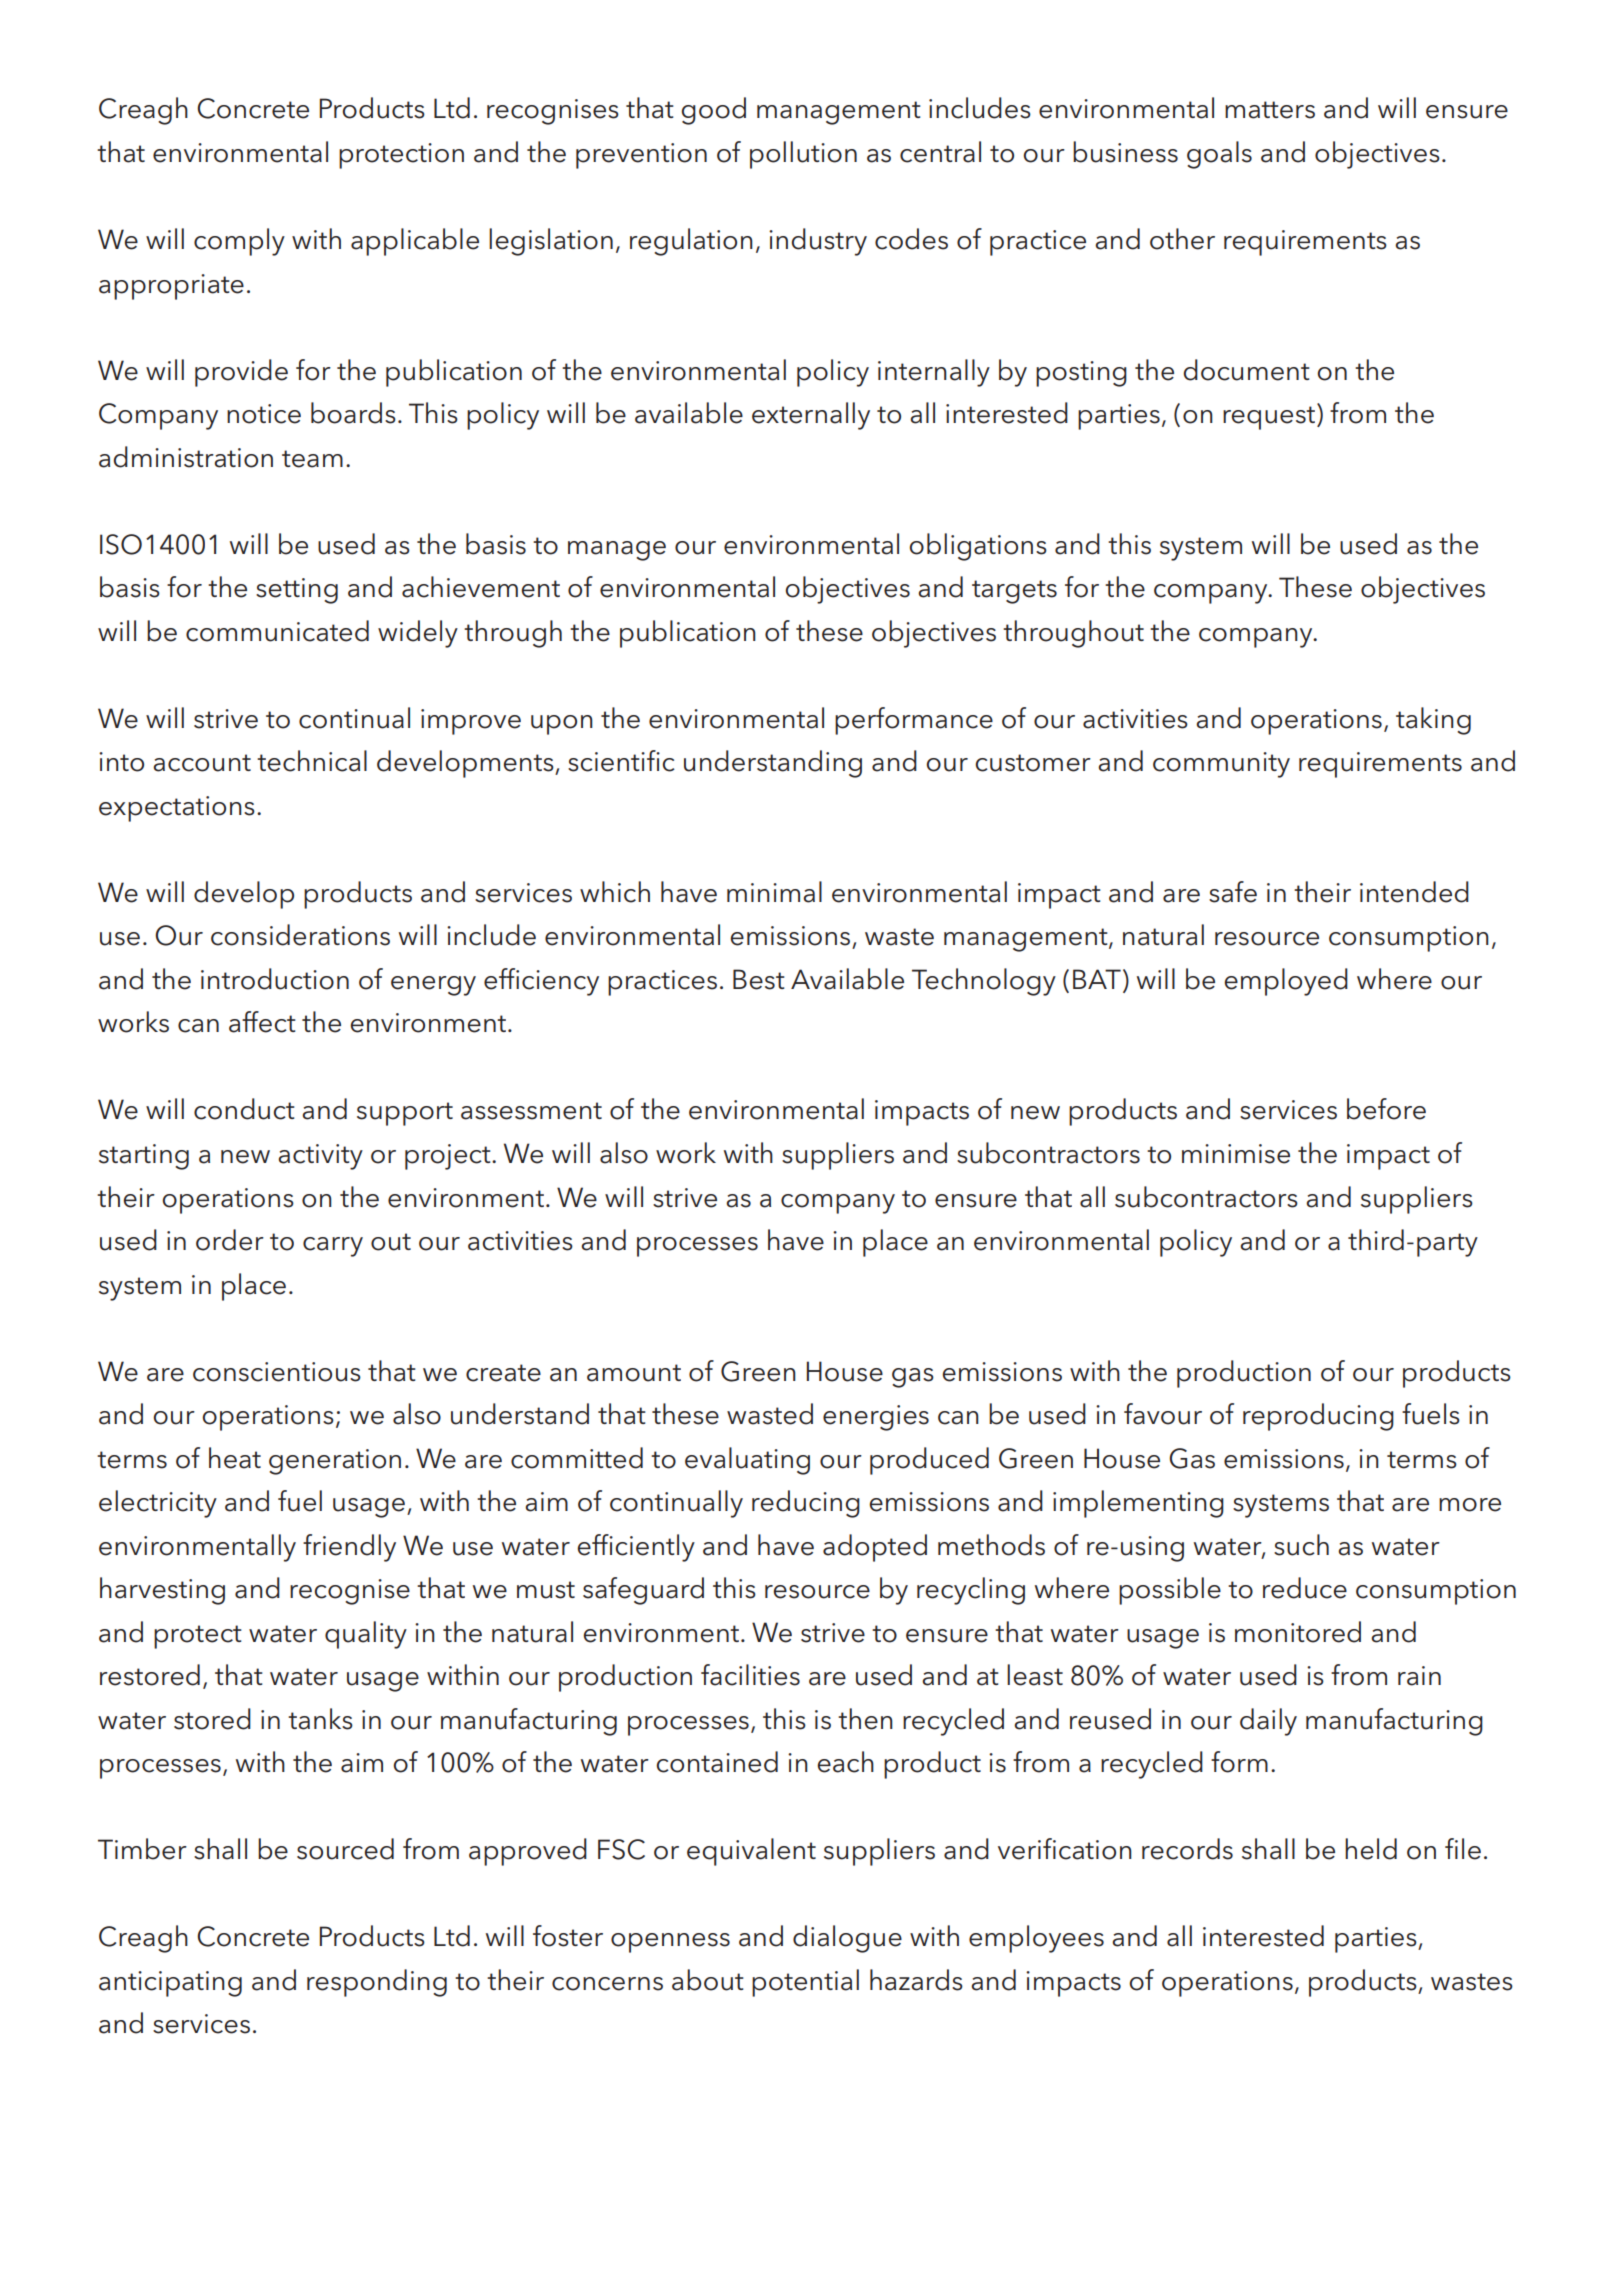 The width and height of the document is (1619, 2290). I want to click on comply, so click(239, 242).
